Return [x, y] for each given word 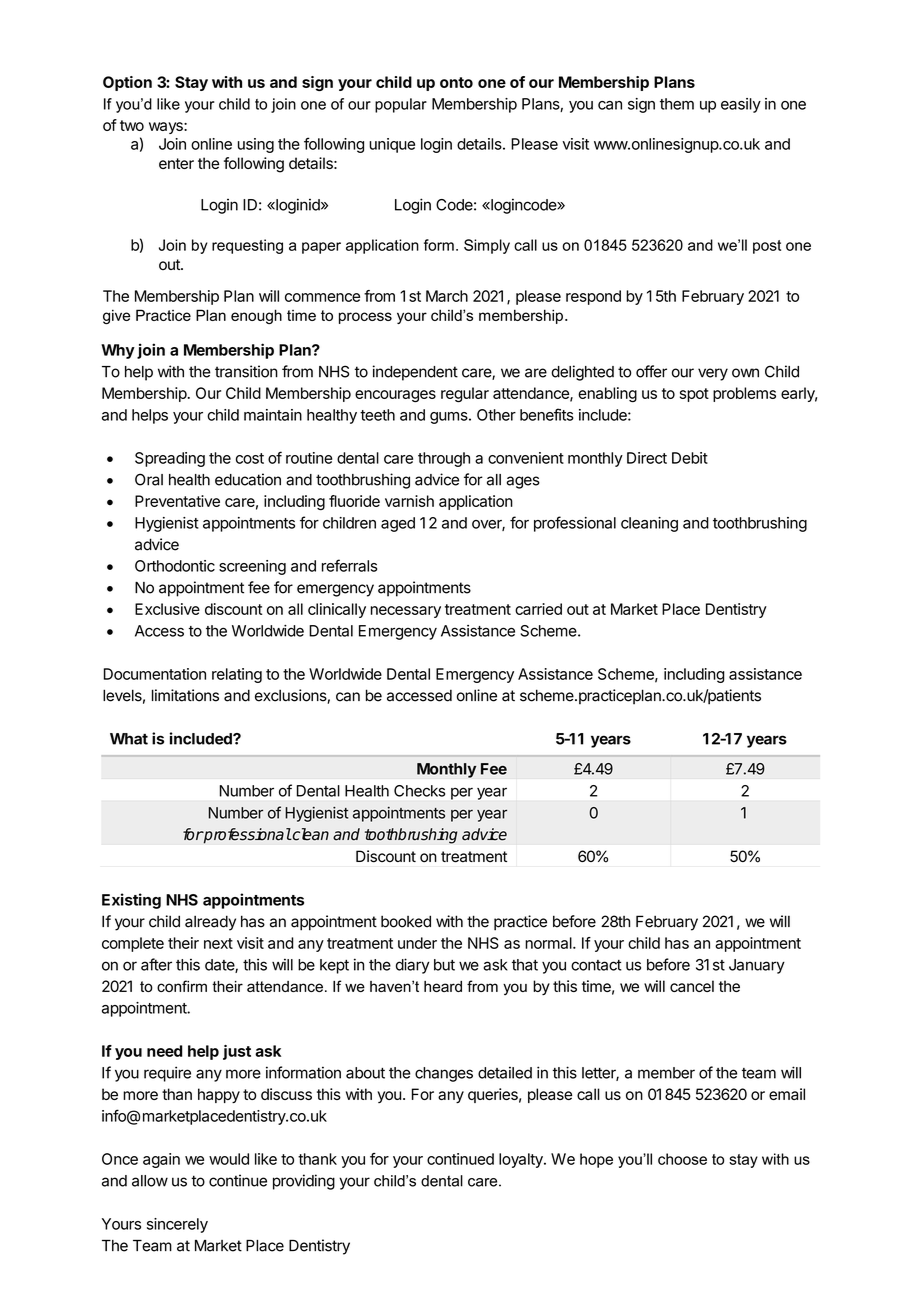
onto [456, 82]
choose [682, 1159]
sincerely [177, 1225]
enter [176, 163]
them [677, 104]
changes [444, 1074]
